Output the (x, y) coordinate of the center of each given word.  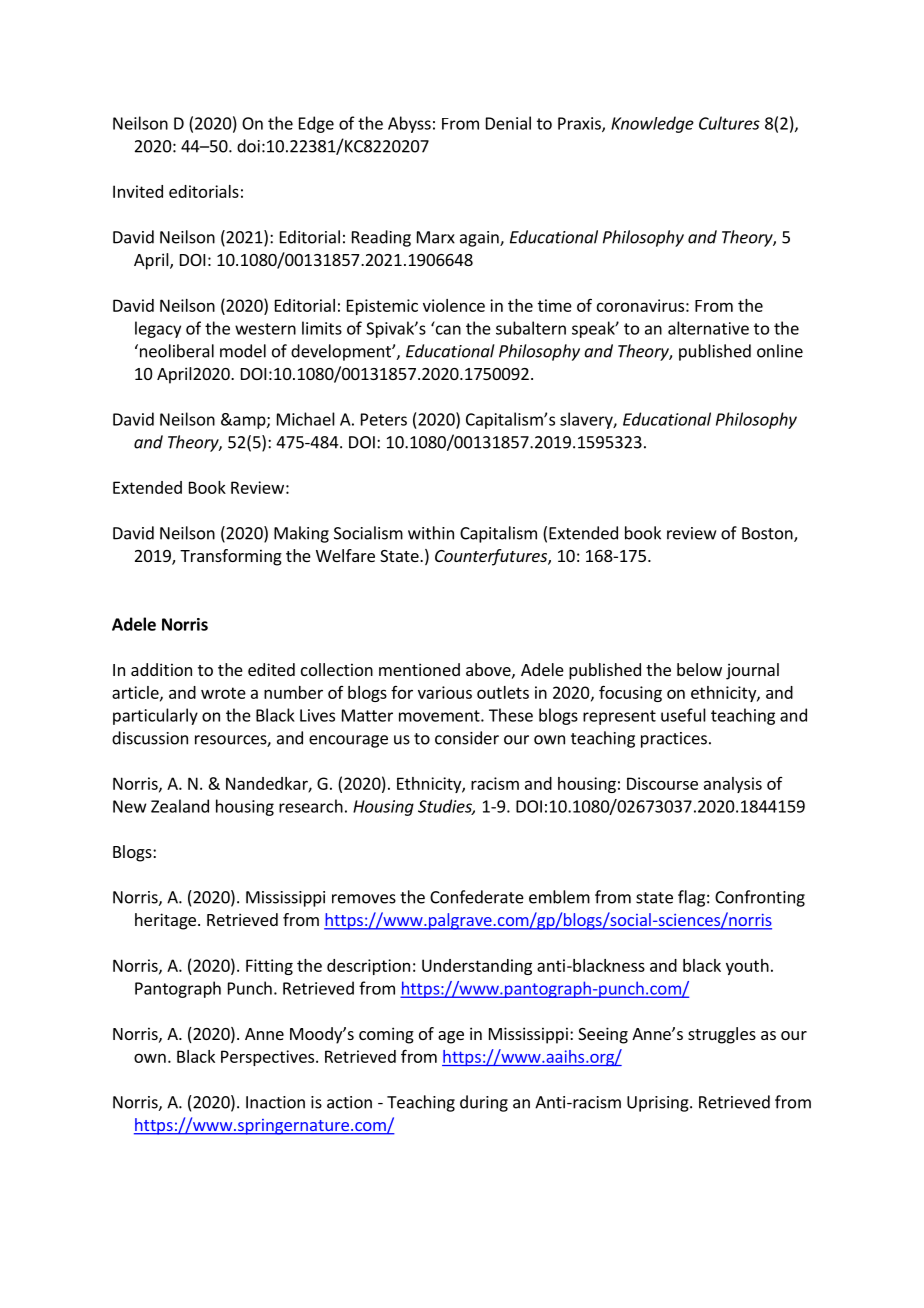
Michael (306, 419)
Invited (138, 191)
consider (467, 738)
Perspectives (267, 1058)
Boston (768, 534)
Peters (384, 419)
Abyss (409, 124)
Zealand (180, 806)
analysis (733, 785)
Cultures (729, 123)
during (484, 1103)
